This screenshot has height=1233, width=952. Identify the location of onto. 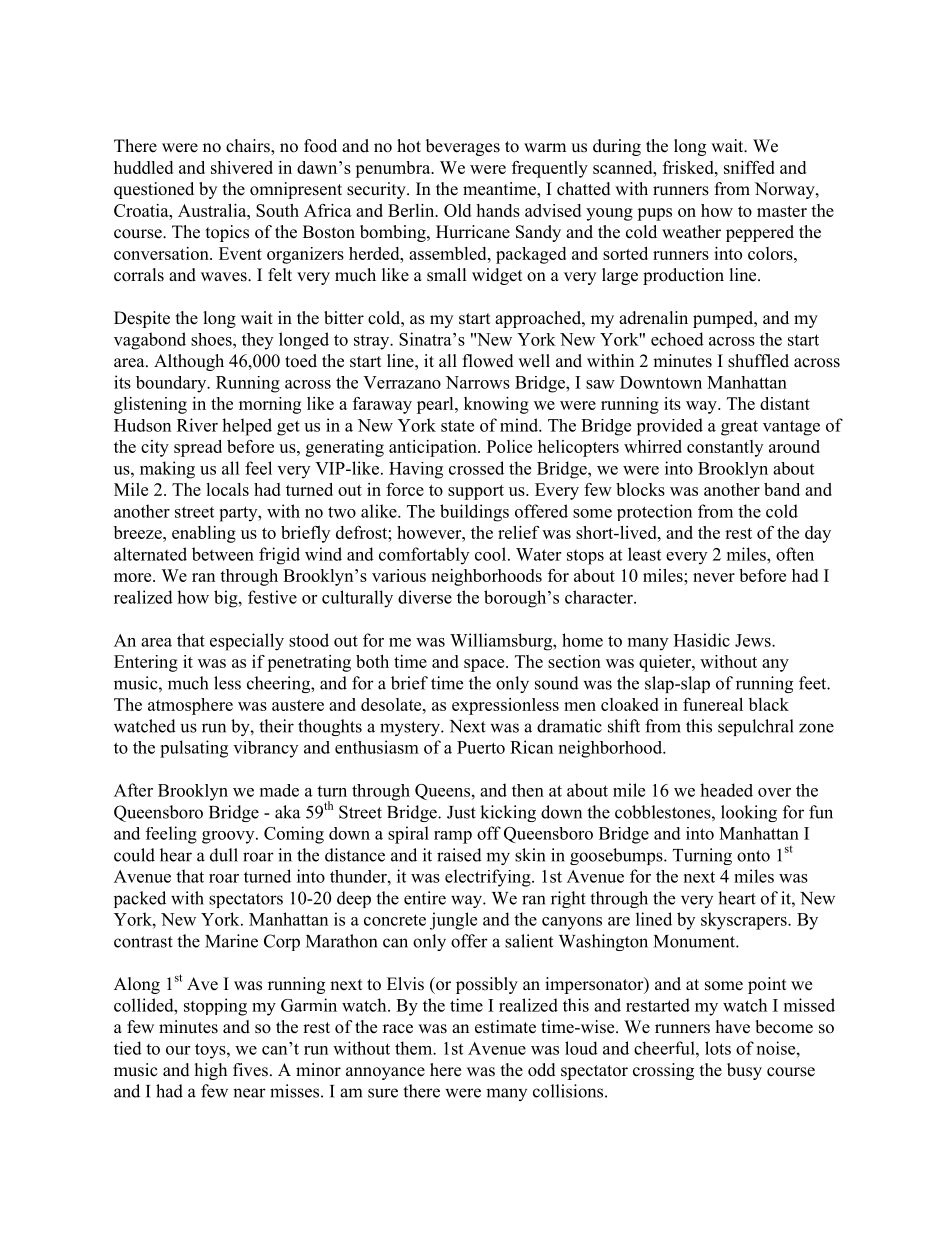
(753, 856).
